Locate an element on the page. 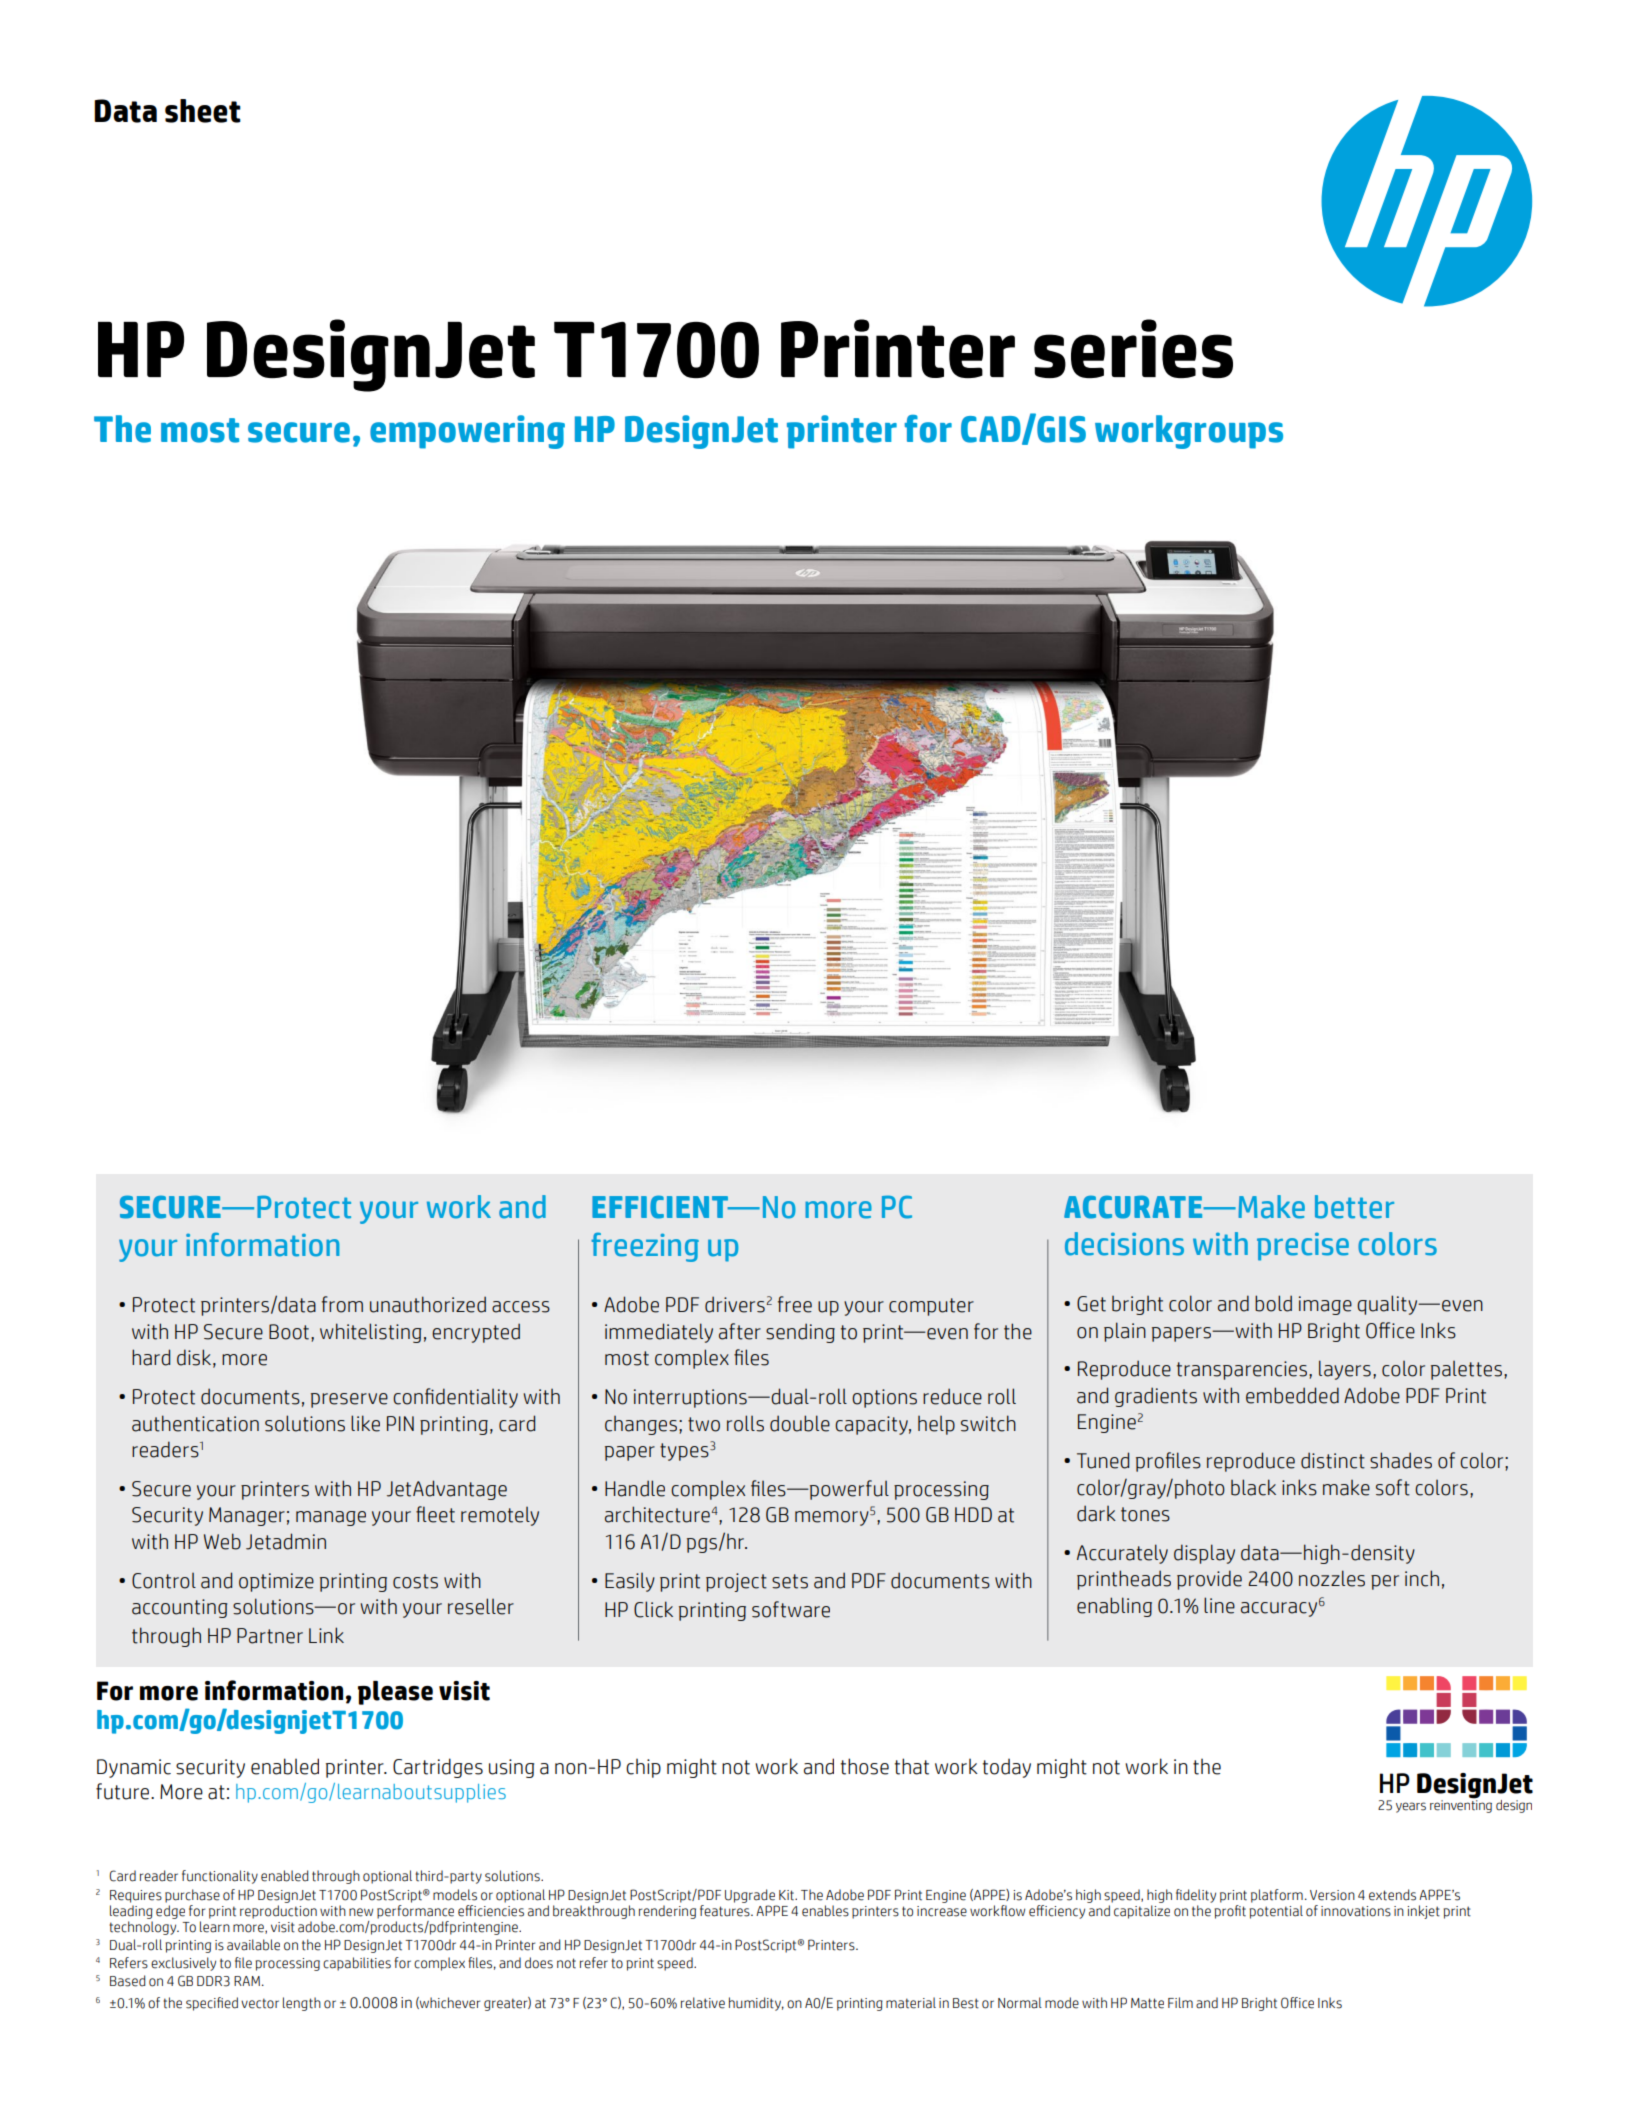  precise is located at coordinates (1303, 1247).
